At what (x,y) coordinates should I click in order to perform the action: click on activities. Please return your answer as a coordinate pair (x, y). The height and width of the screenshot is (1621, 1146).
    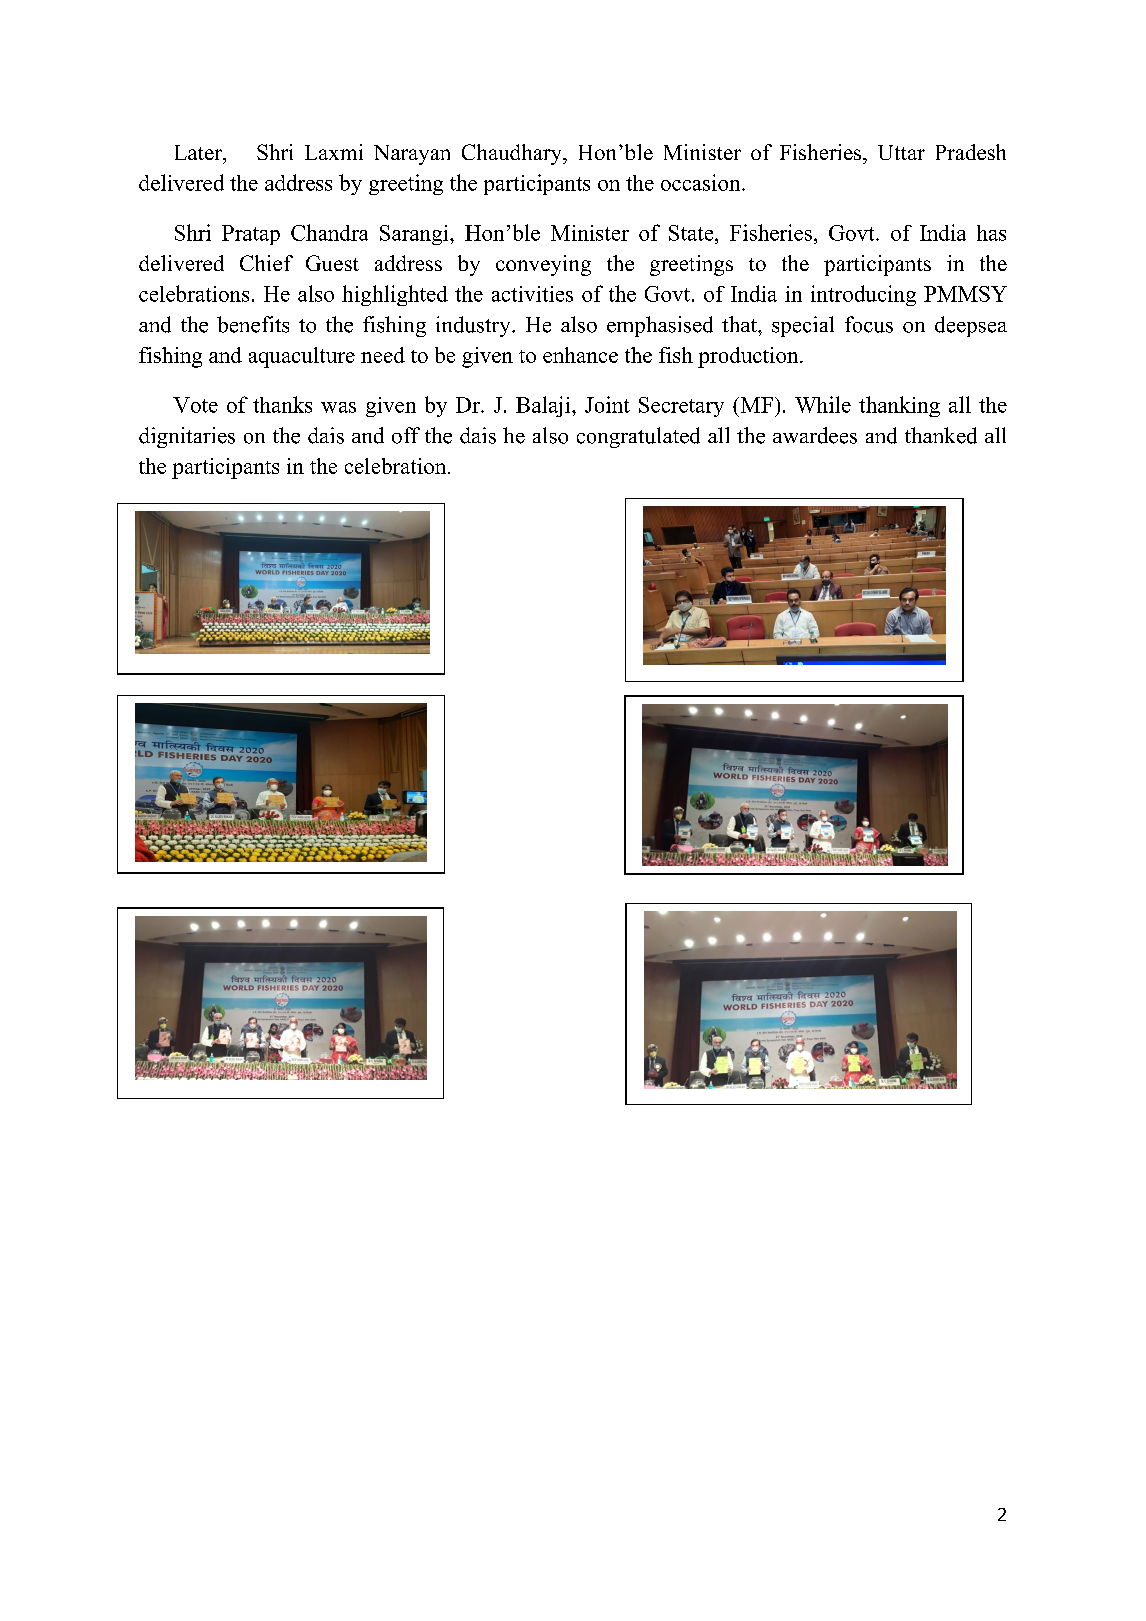
    Looking at the image, I should click on (532, 294).
